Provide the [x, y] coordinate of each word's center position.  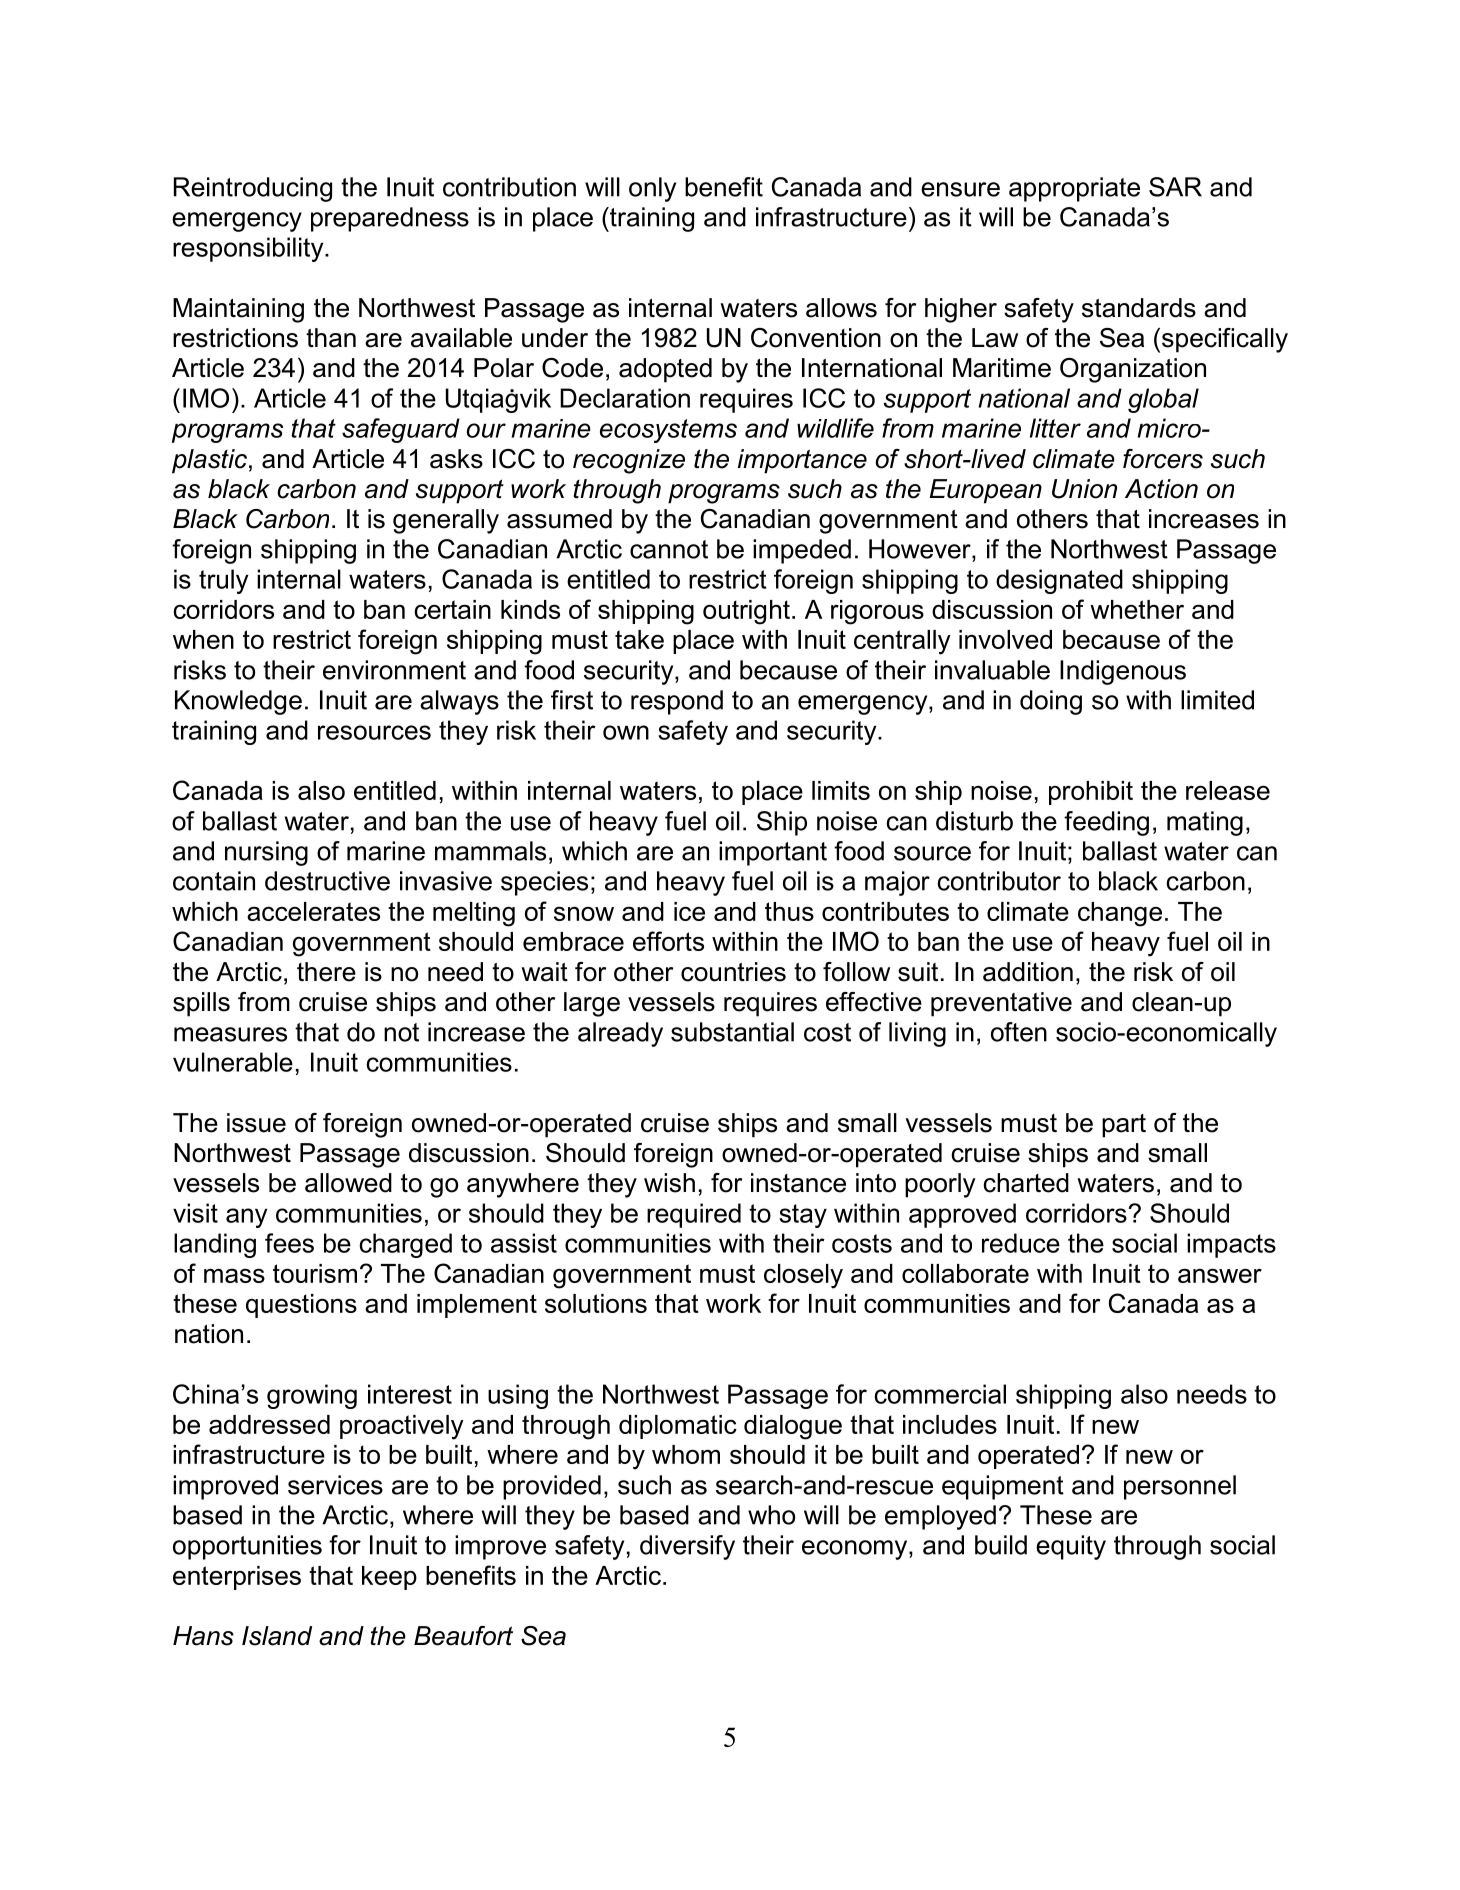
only [652, 189]
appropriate [1074, 189]
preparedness [390, 219]
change [1120, 914]
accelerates [313, 911]
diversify [687, 1547]
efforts [668, 941]
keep [389, 1578]
